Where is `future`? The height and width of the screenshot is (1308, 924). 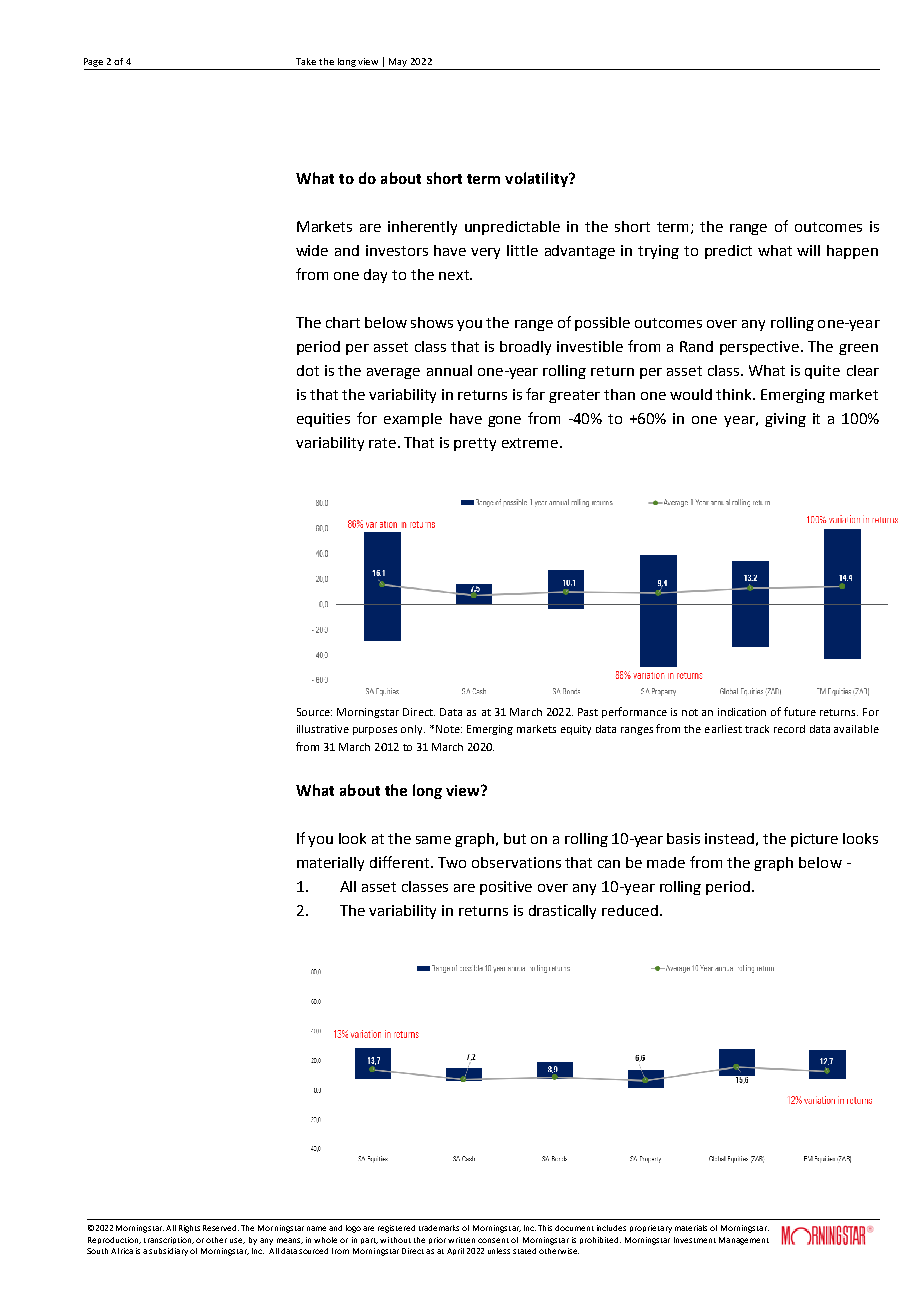 future is located at coordinates (800, 711).
